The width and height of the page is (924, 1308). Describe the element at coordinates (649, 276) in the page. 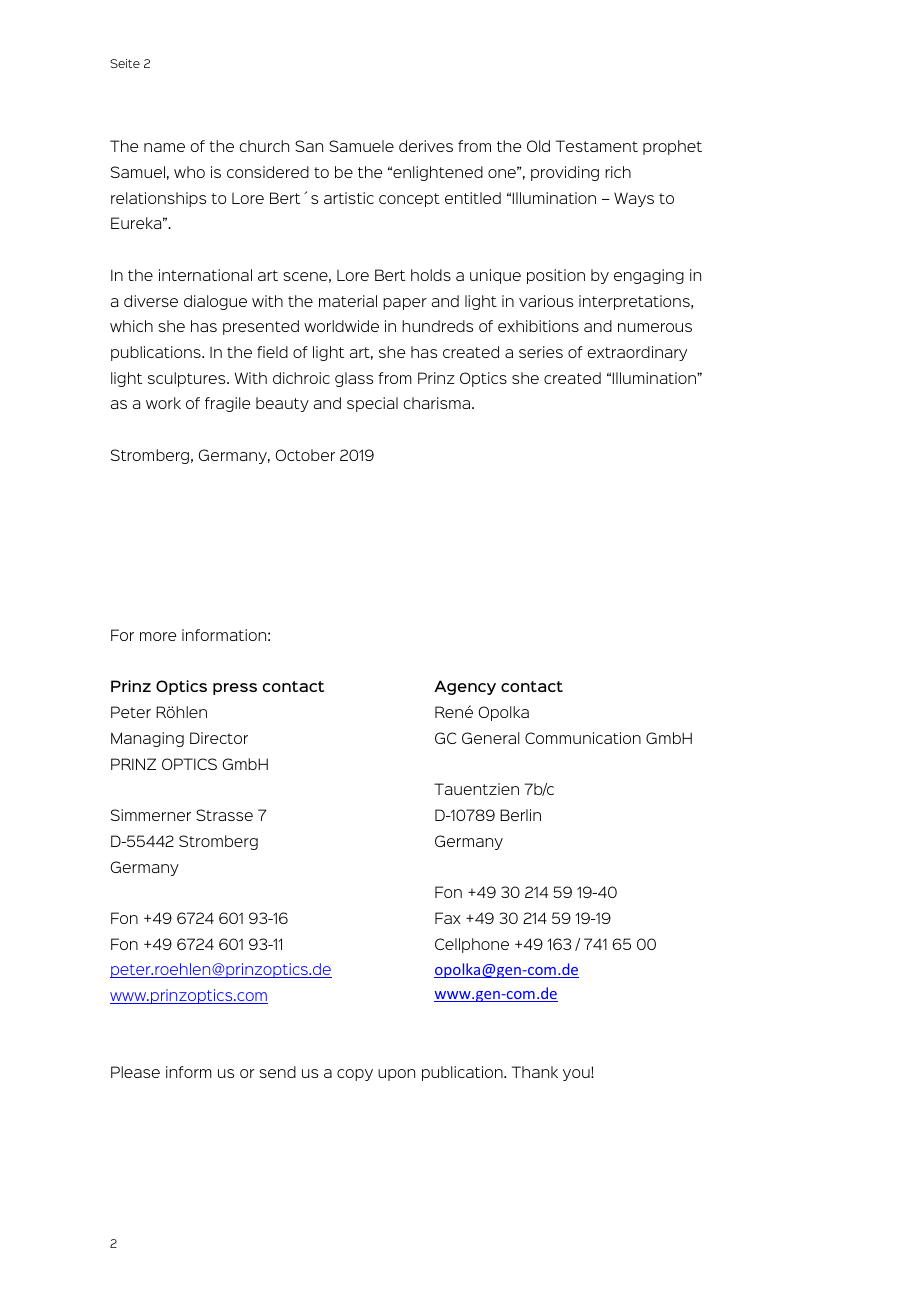

I see `engaging` at that location.
